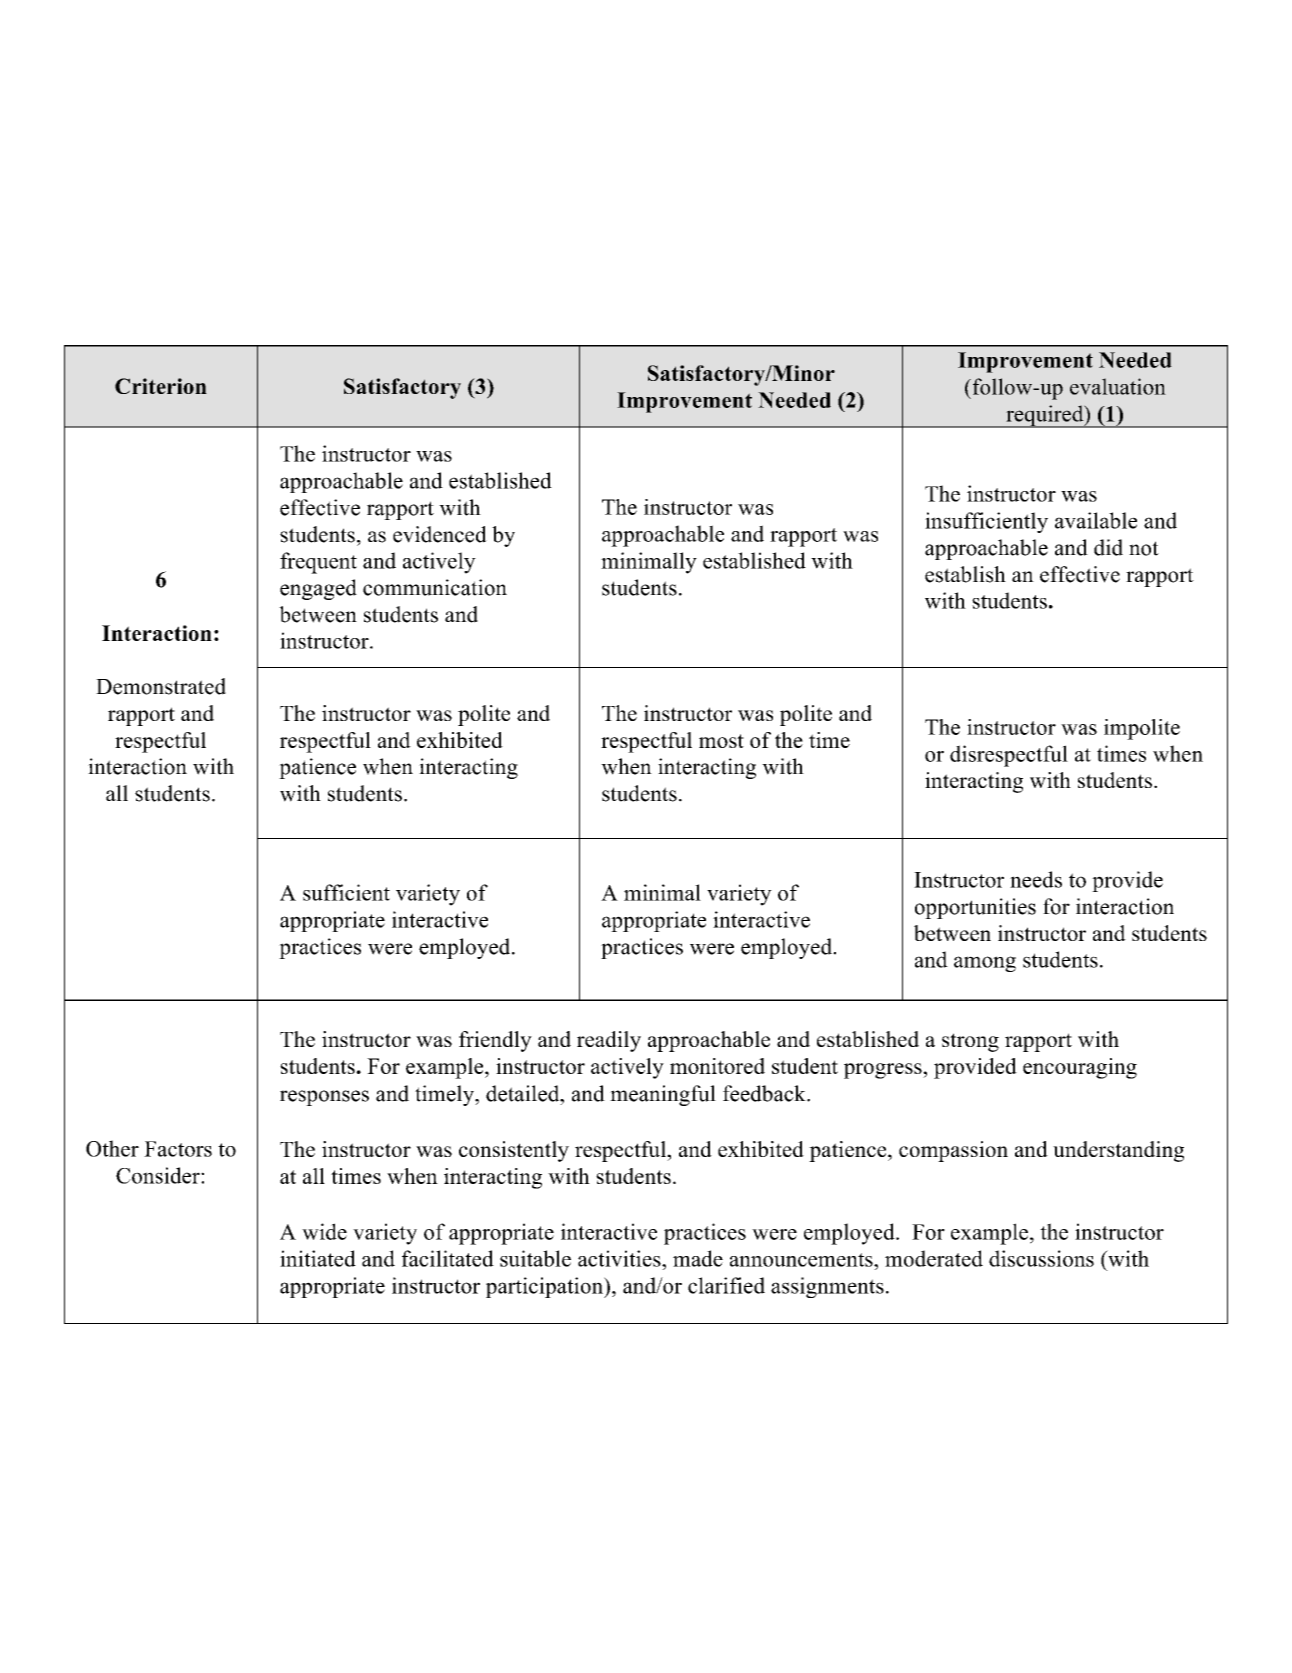  What do you see at coordinates (318, 1258) in the screenshot?
I see `initiated` at bounding box center [318, 1258].
